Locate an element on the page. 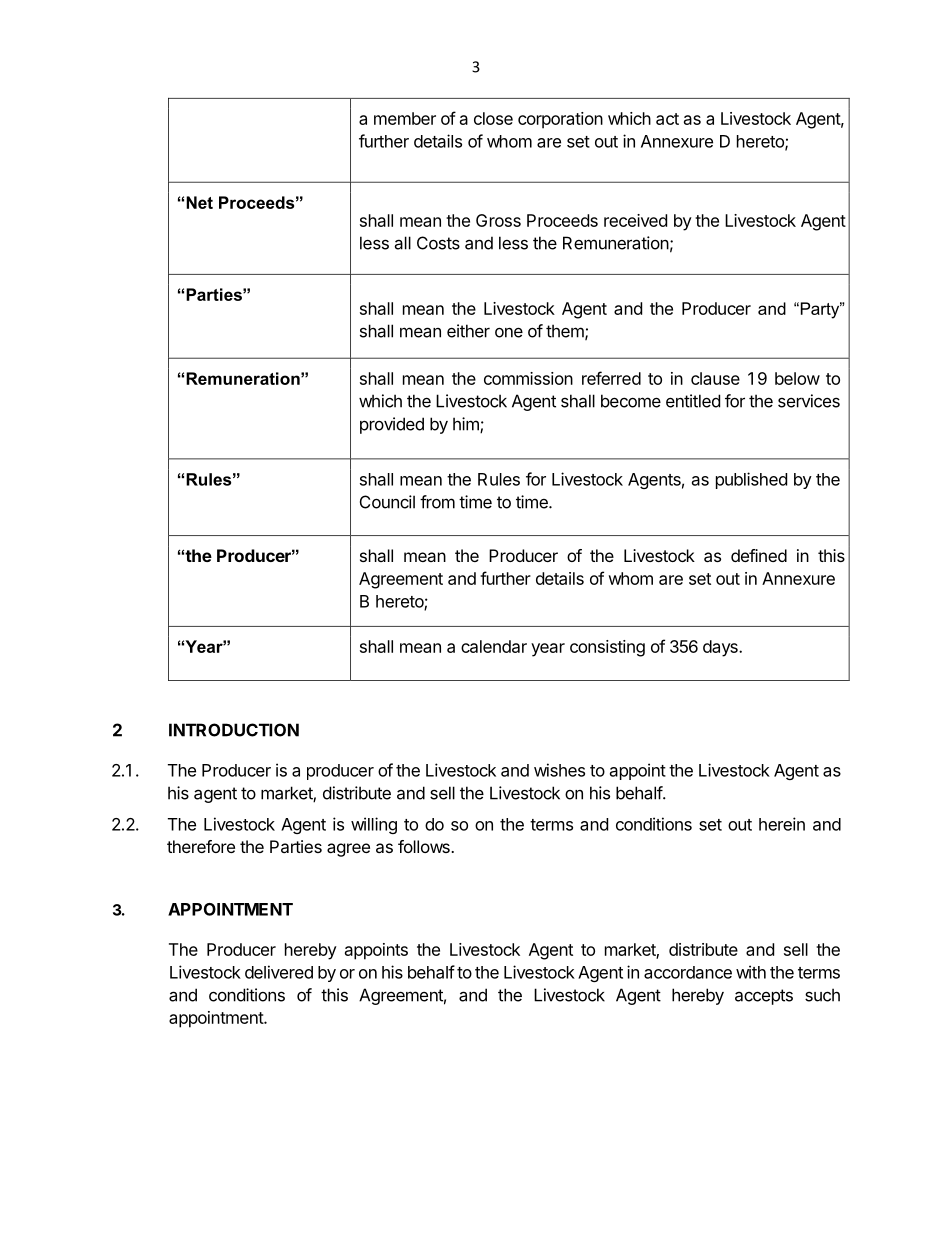 The height and width of the image is (1233, 952). INTRODUCTION is located at coordinates (234, 730).
